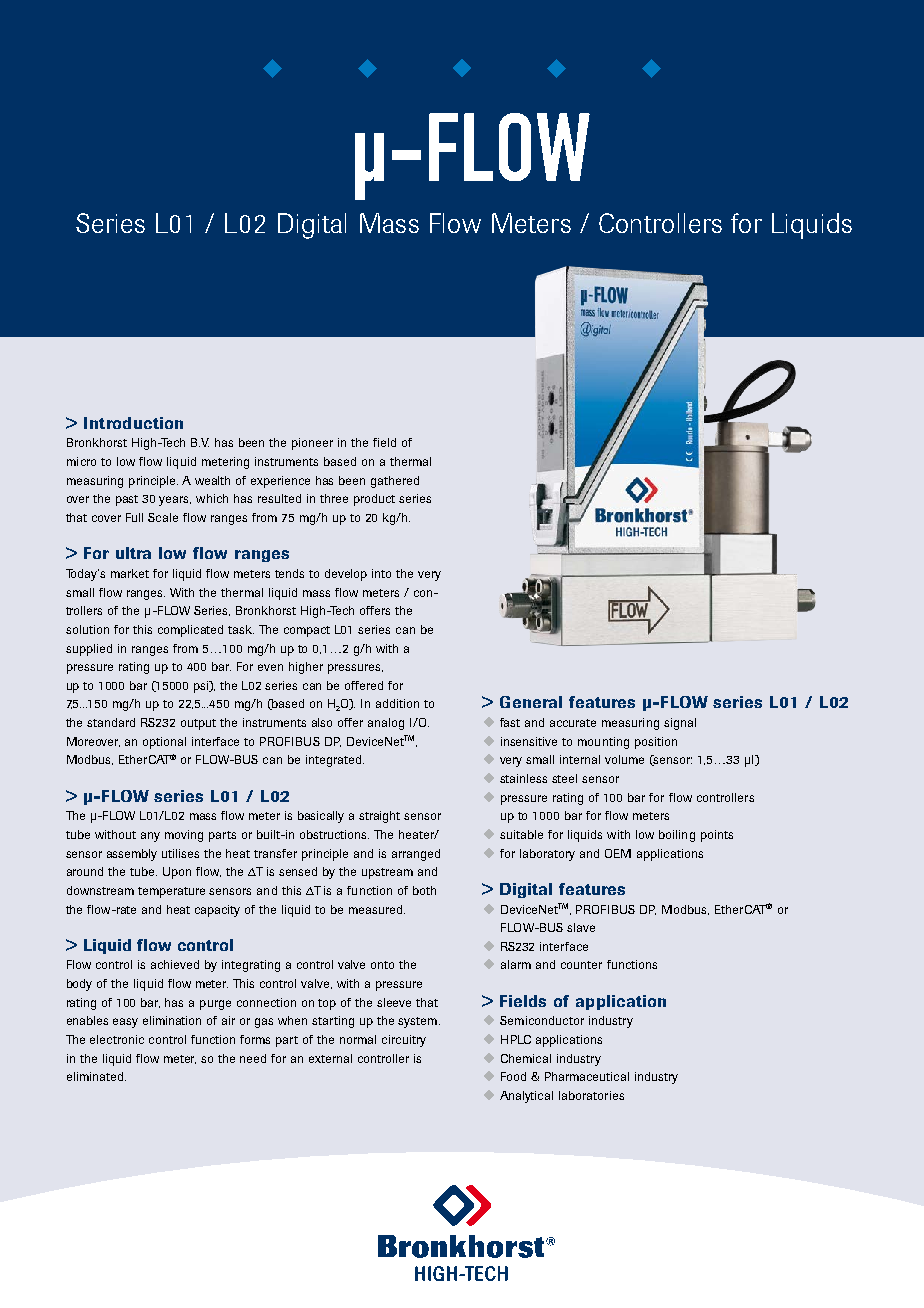  I want to click on product, so click(374, 500).
